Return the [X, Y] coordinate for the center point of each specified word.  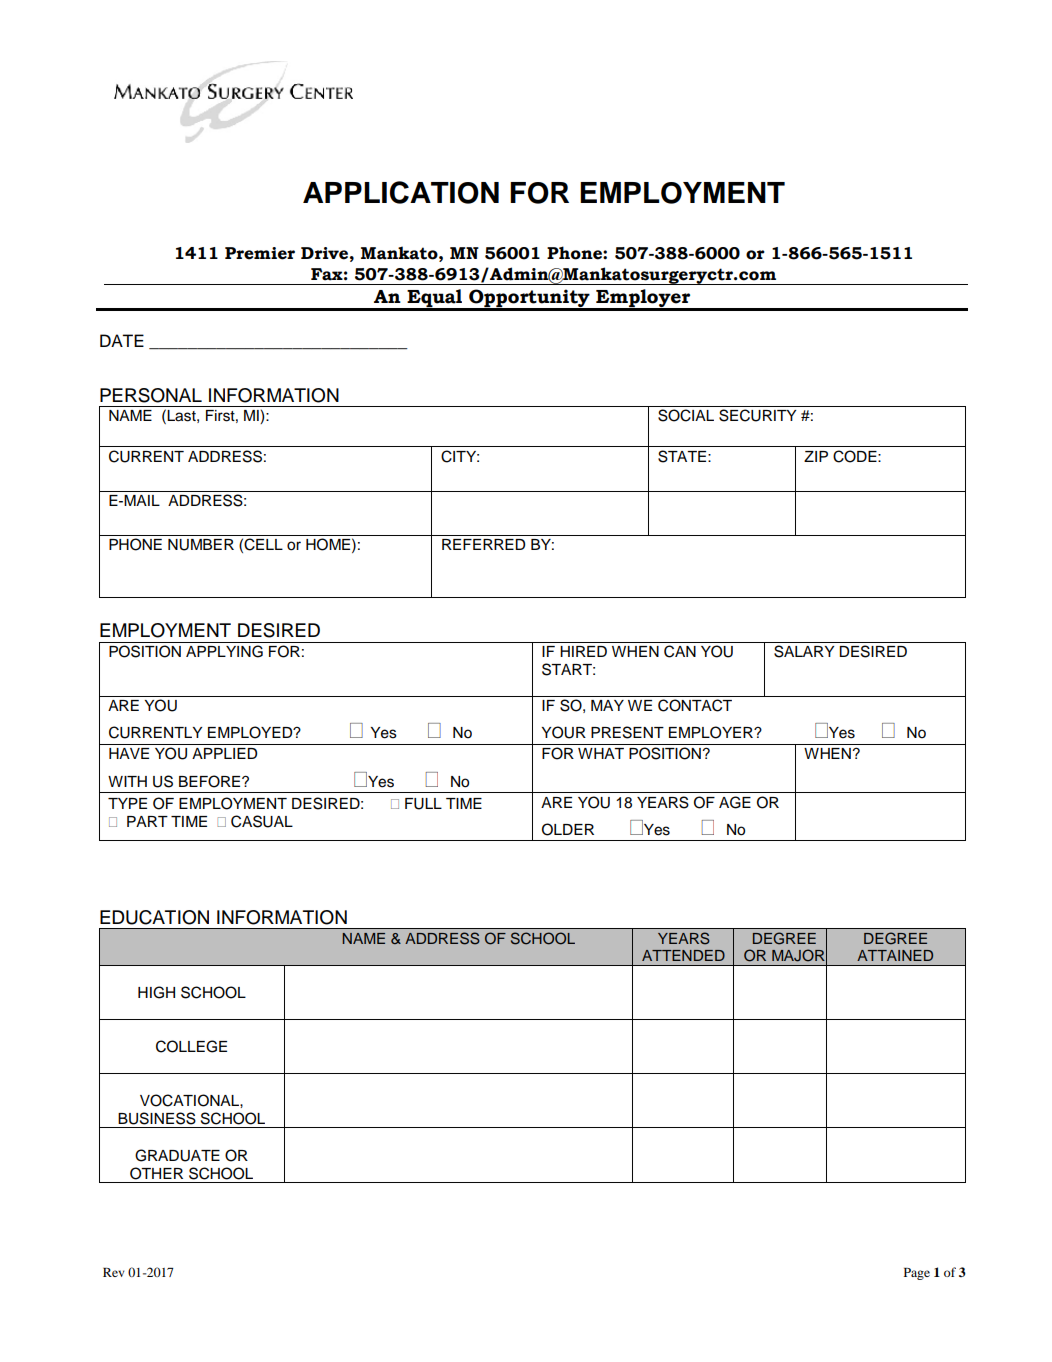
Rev [113, 1272]
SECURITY [757, 415]
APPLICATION [401, 192]
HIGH [156, 992]
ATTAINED [895, 955]
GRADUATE [177, 1155]
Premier [260, 253]
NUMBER [201, 545]
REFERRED [483, 544]
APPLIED [224, 753]
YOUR [563, 732]
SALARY [804, 651]
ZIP [816, 456]
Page [917, 1274]
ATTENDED [683, 955]
